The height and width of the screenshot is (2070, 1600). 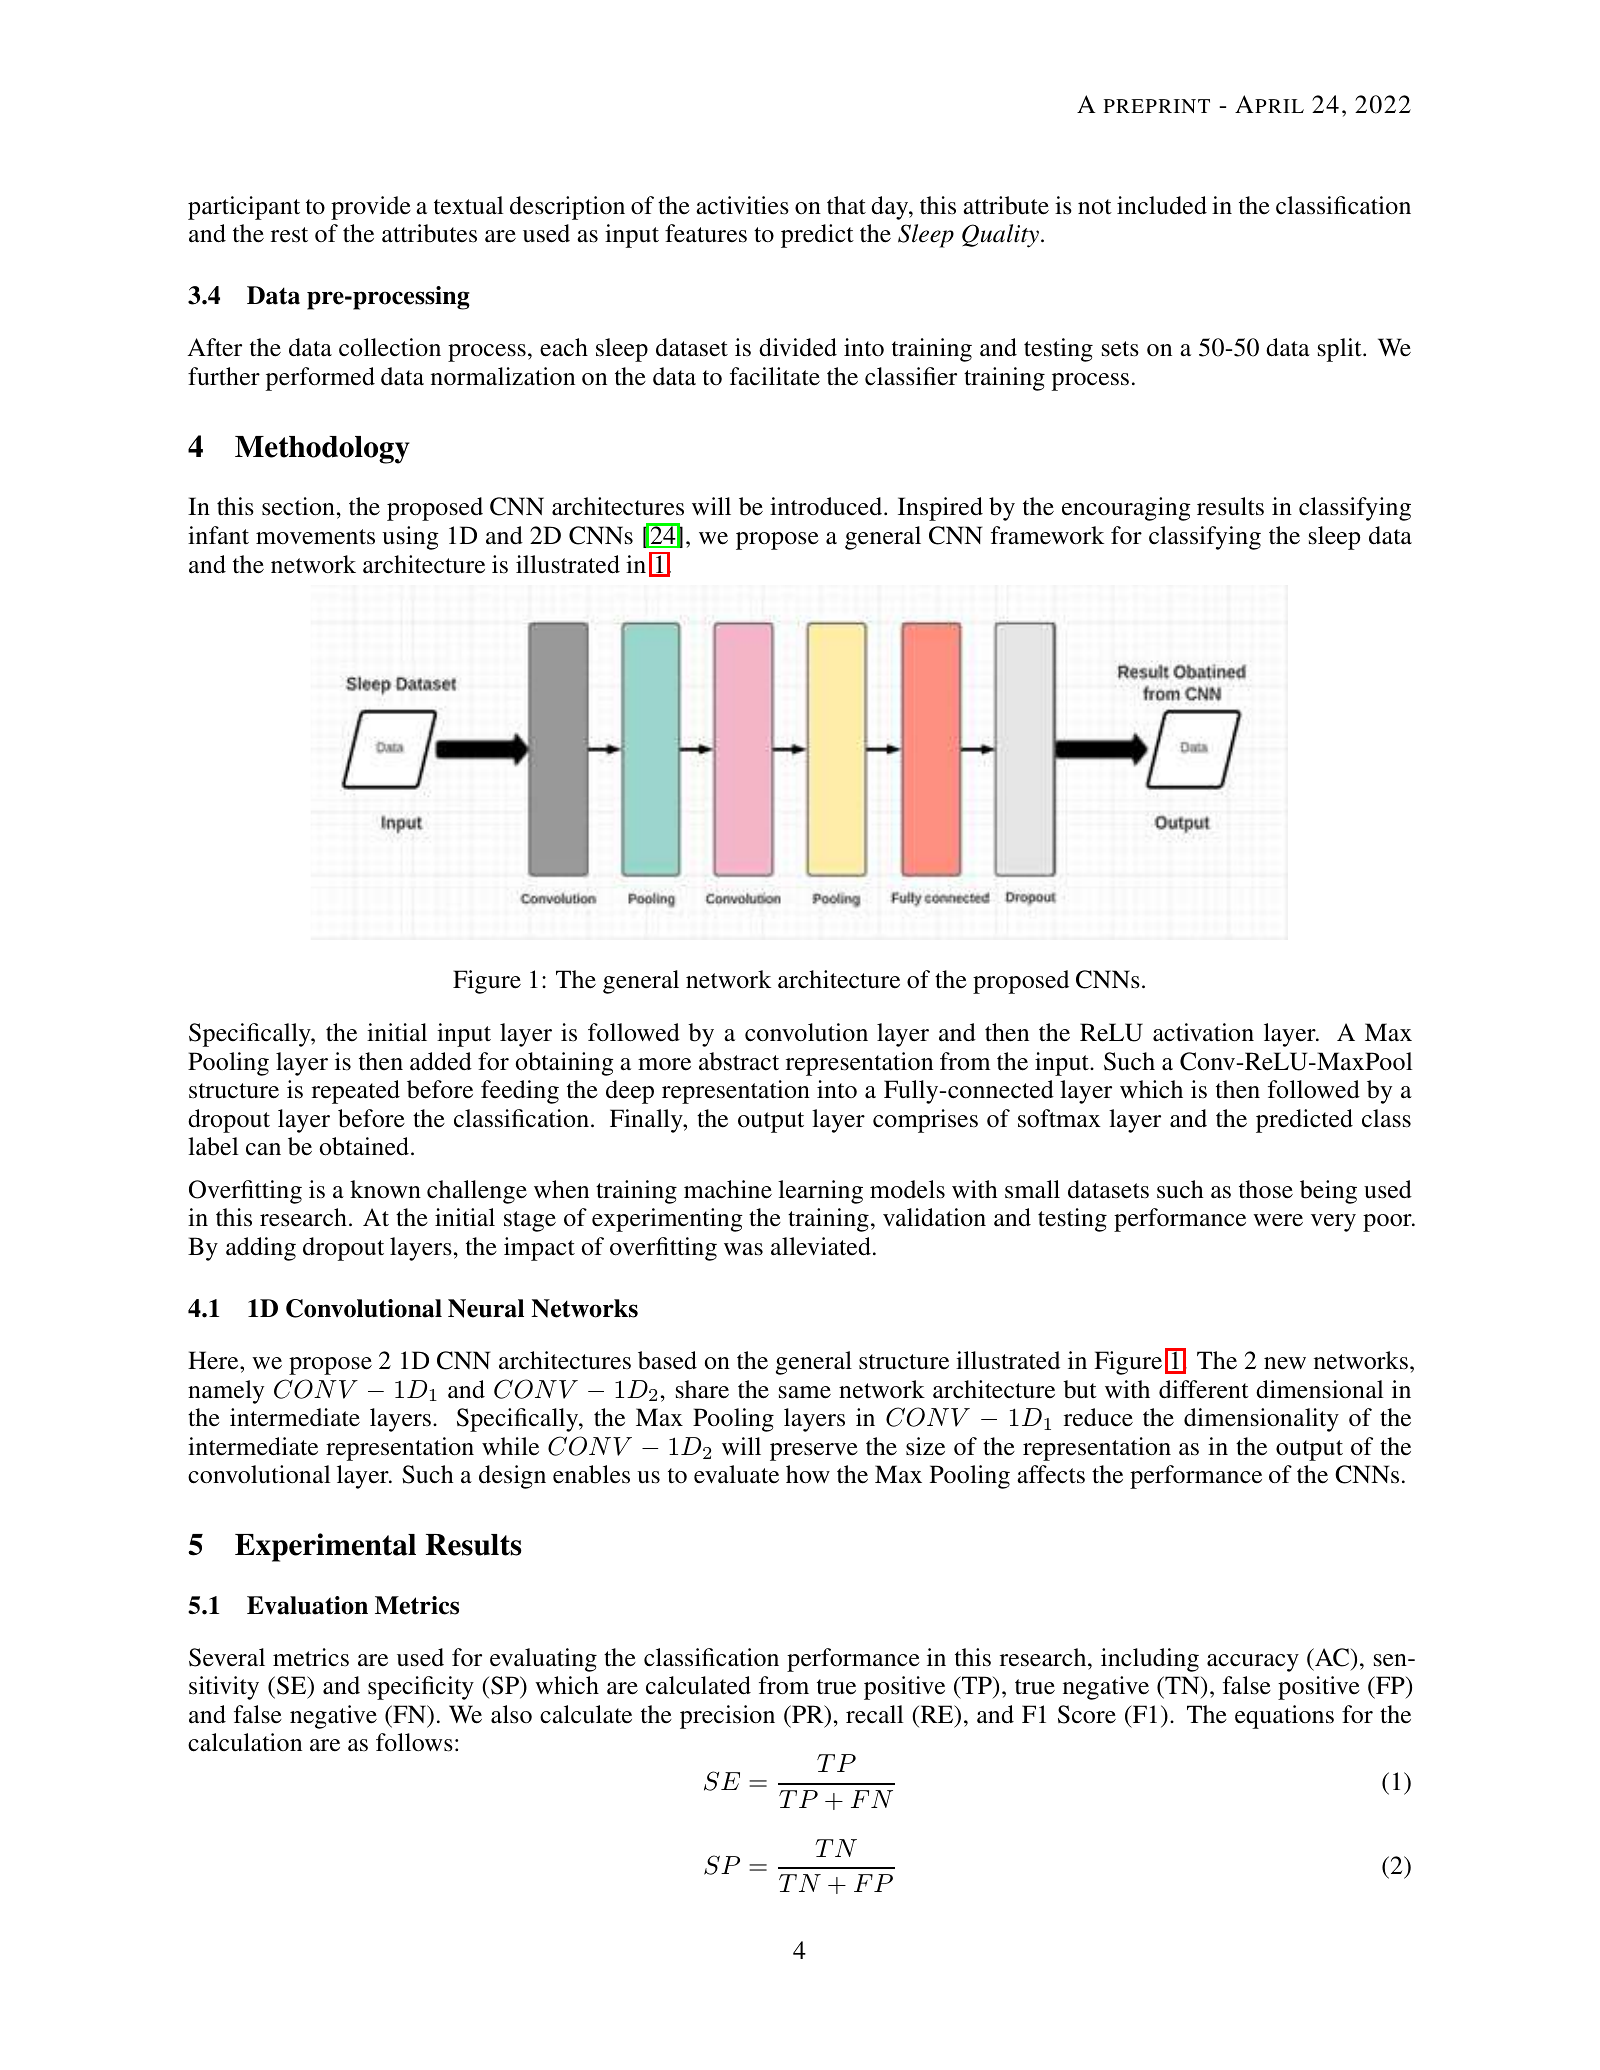 What do you see at coordinates (1285, 1363) in the screenshot?
I see `new` at bounding box center [1285, 1363].
